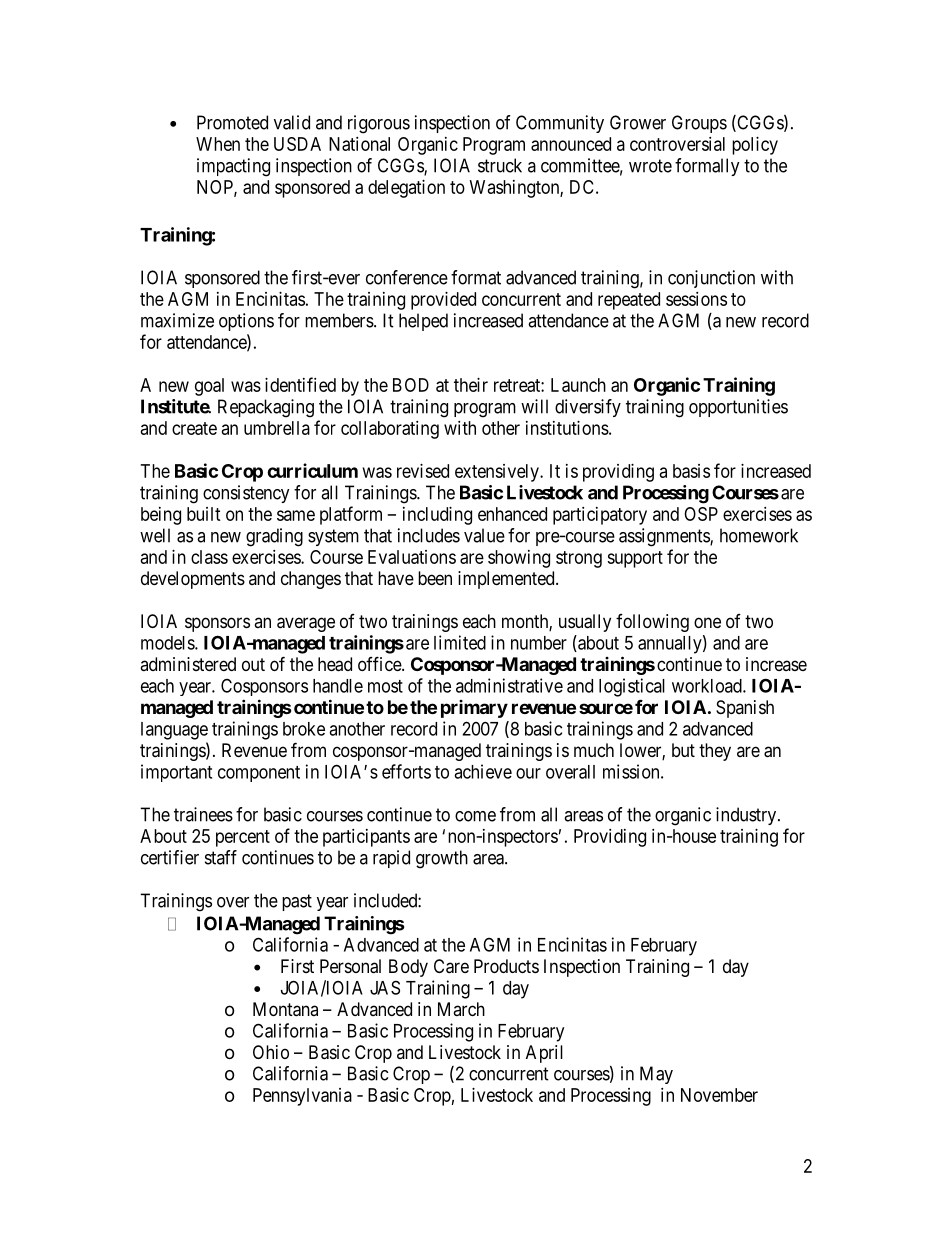  Describe the element at coordinates (218, 144) in the screenshot. I see `When` at that location.
